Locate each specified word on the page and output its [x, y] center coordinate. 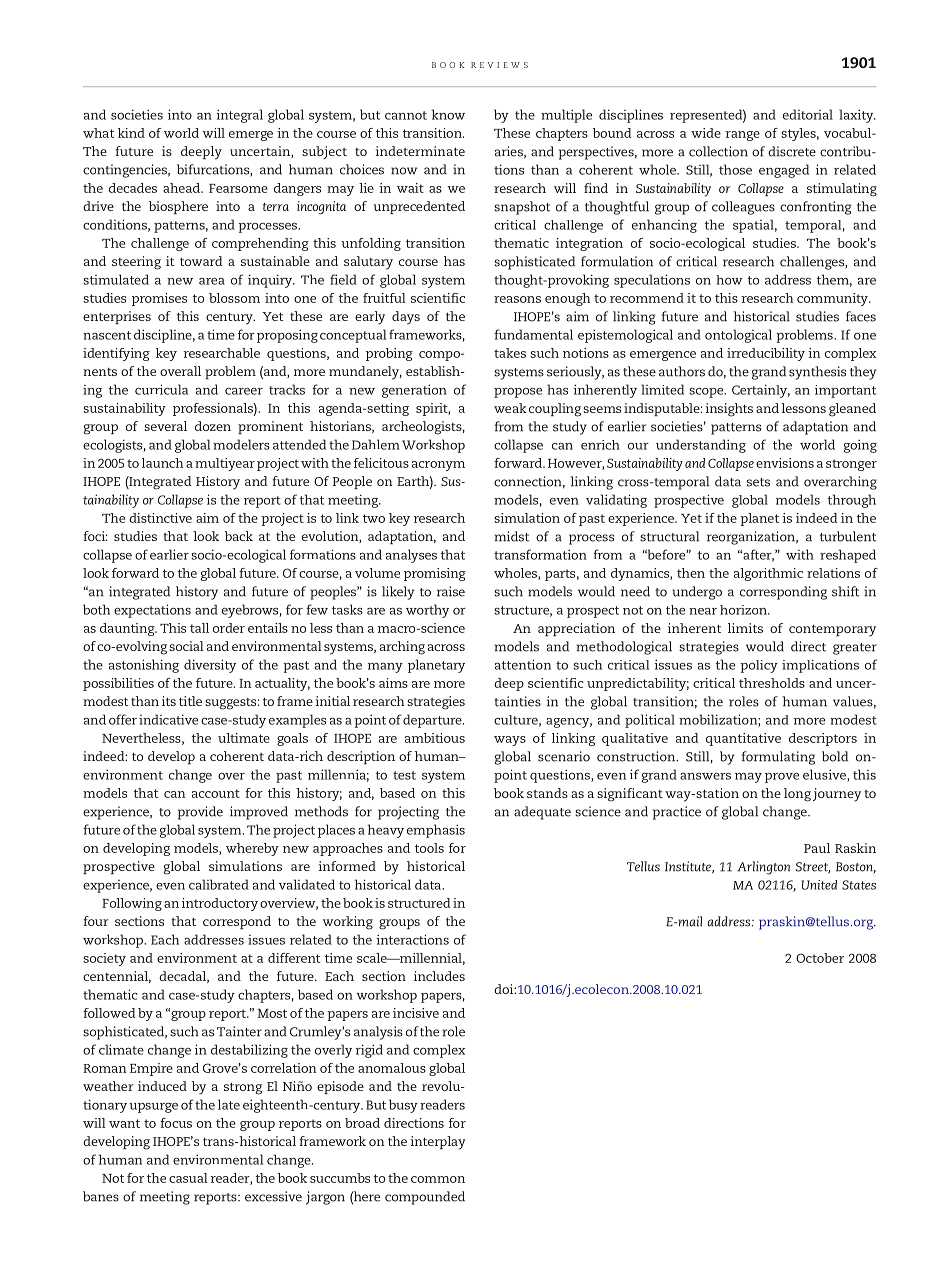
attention [523, 664]
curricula [161, 389]
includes [439, 976]
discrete [792, 151]
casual [188, 1178]
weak [510, 408]
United [819, 885]
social [186, 646]
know [448, 114]
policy [759, 666]
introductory [220, 904]
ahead [182, 188]
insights [729, 410]
